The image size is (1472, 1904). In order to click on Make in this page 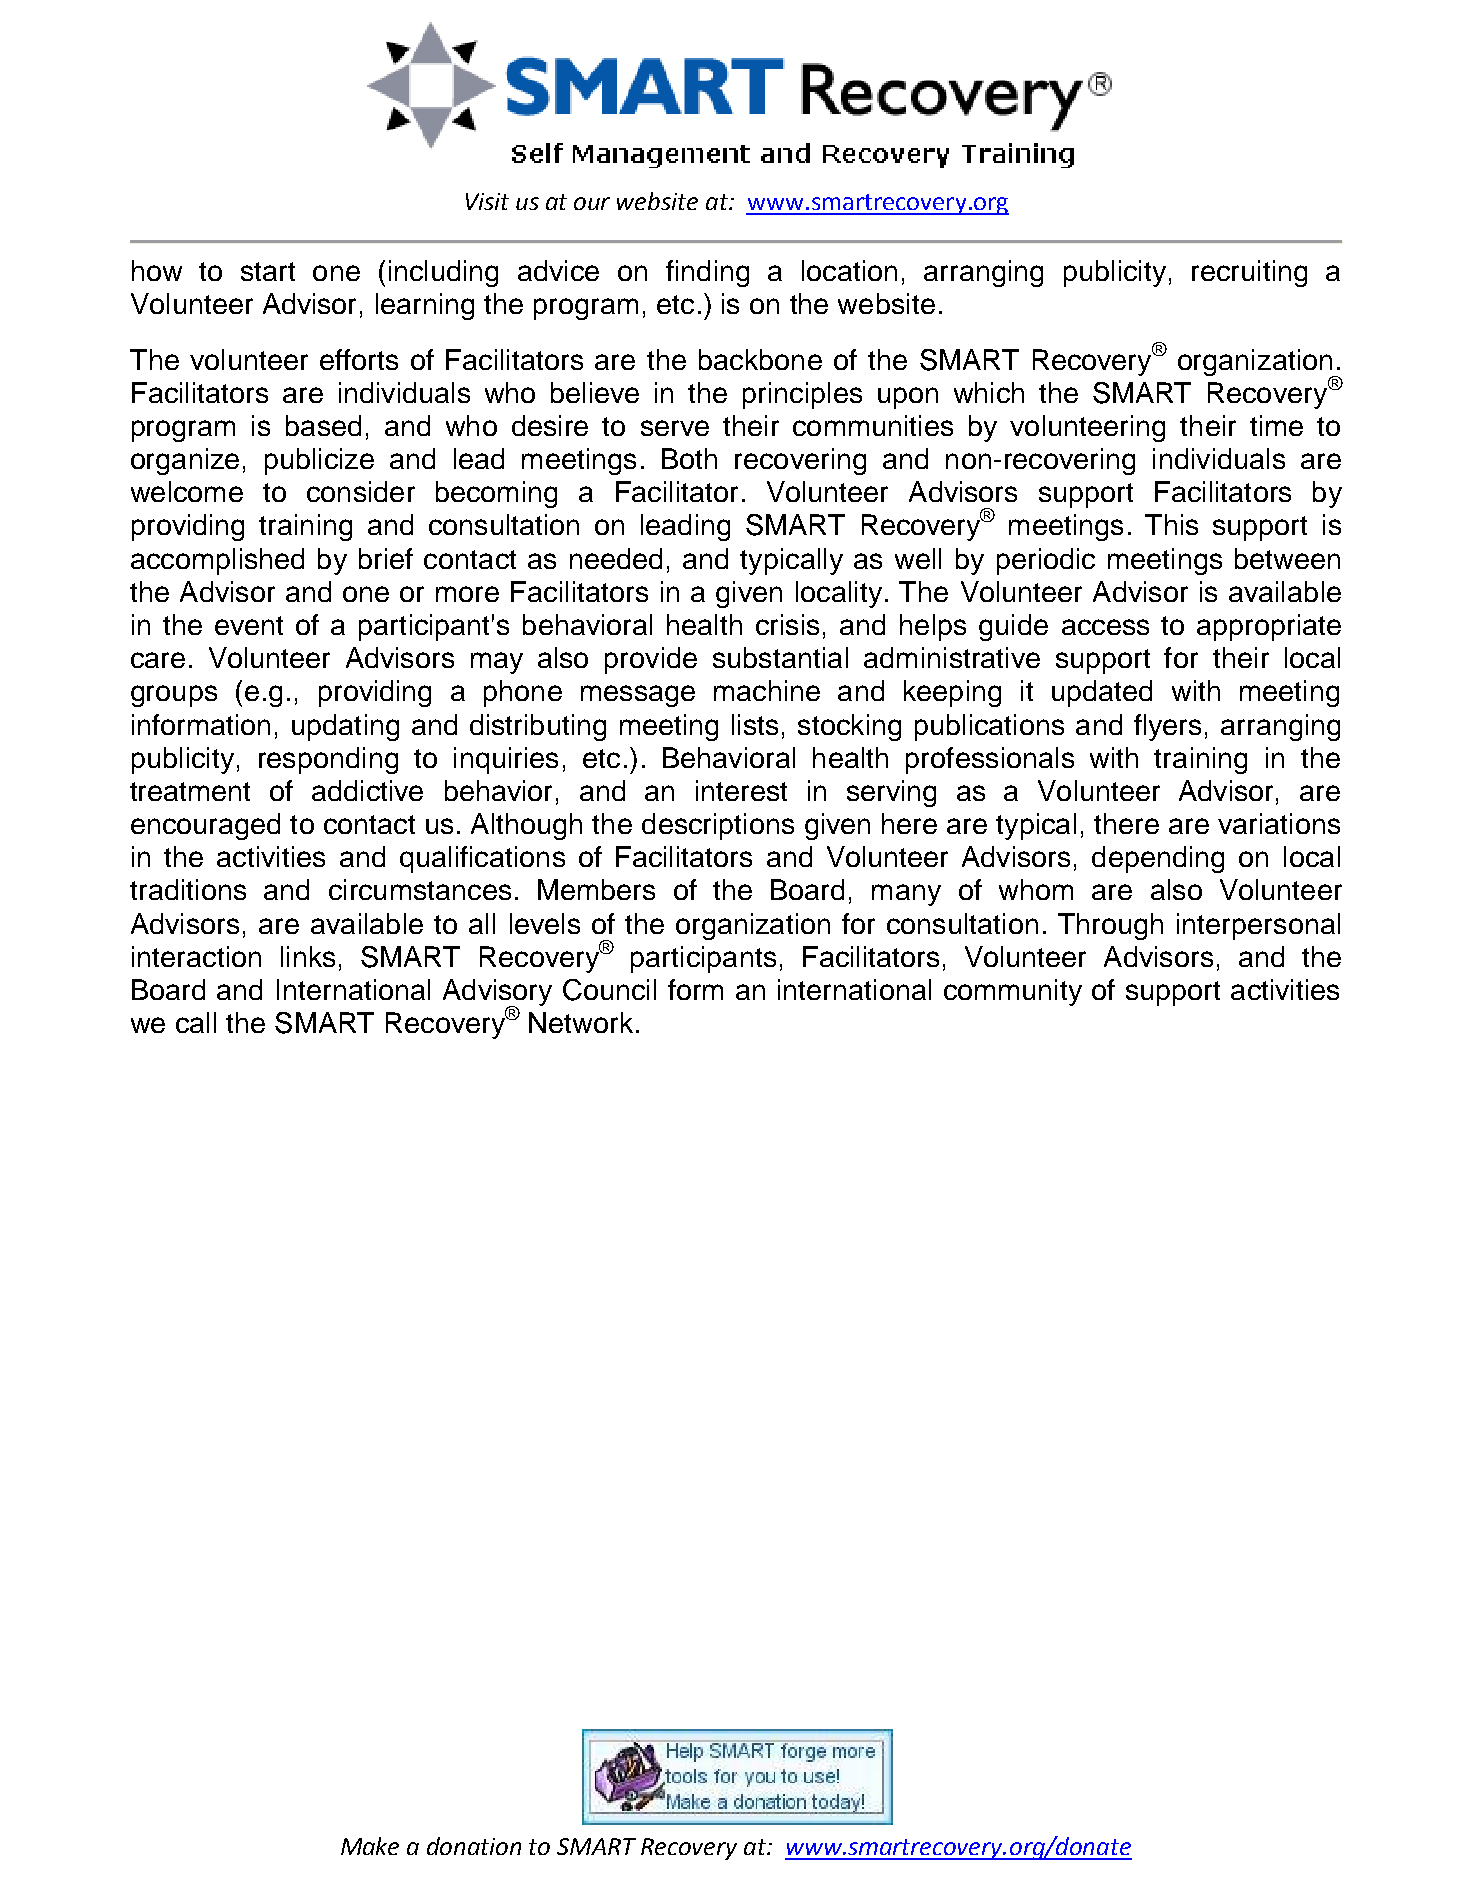, I will do `click(370, 1846)`.
